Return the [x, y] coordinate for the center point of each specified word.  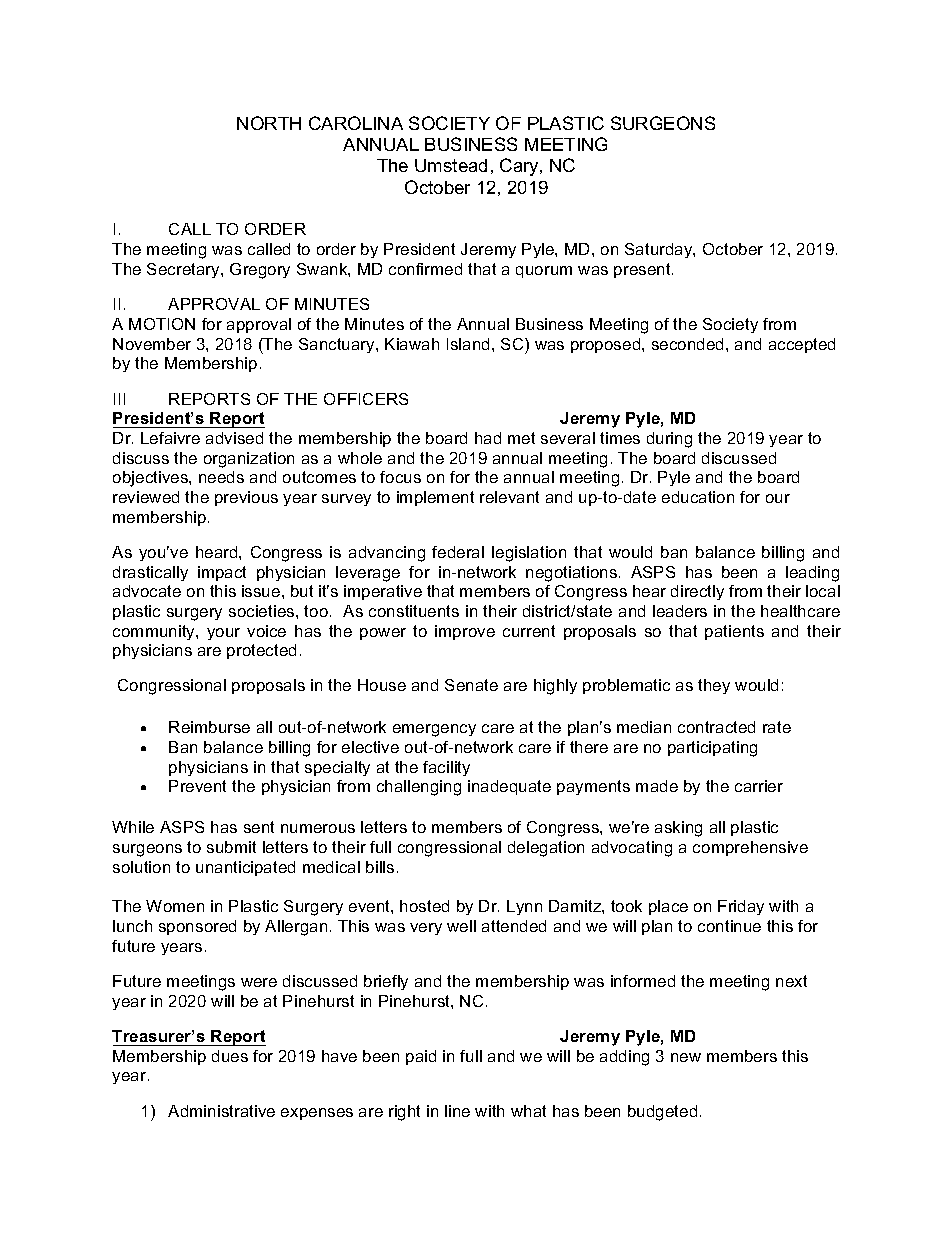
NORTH [269, 123]
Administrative [221, 1111]
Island [468, 344]
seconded [687, 344]
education [698, 497]
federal [458, 552]
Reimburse [209, 727]
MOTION [162, 324]
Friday [741, 907]
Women [175, 906]
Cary [520, 167]
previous [246, 498]
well [461, 926]
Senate [471, 685]
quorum [544, 272]
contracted [716, 727]
